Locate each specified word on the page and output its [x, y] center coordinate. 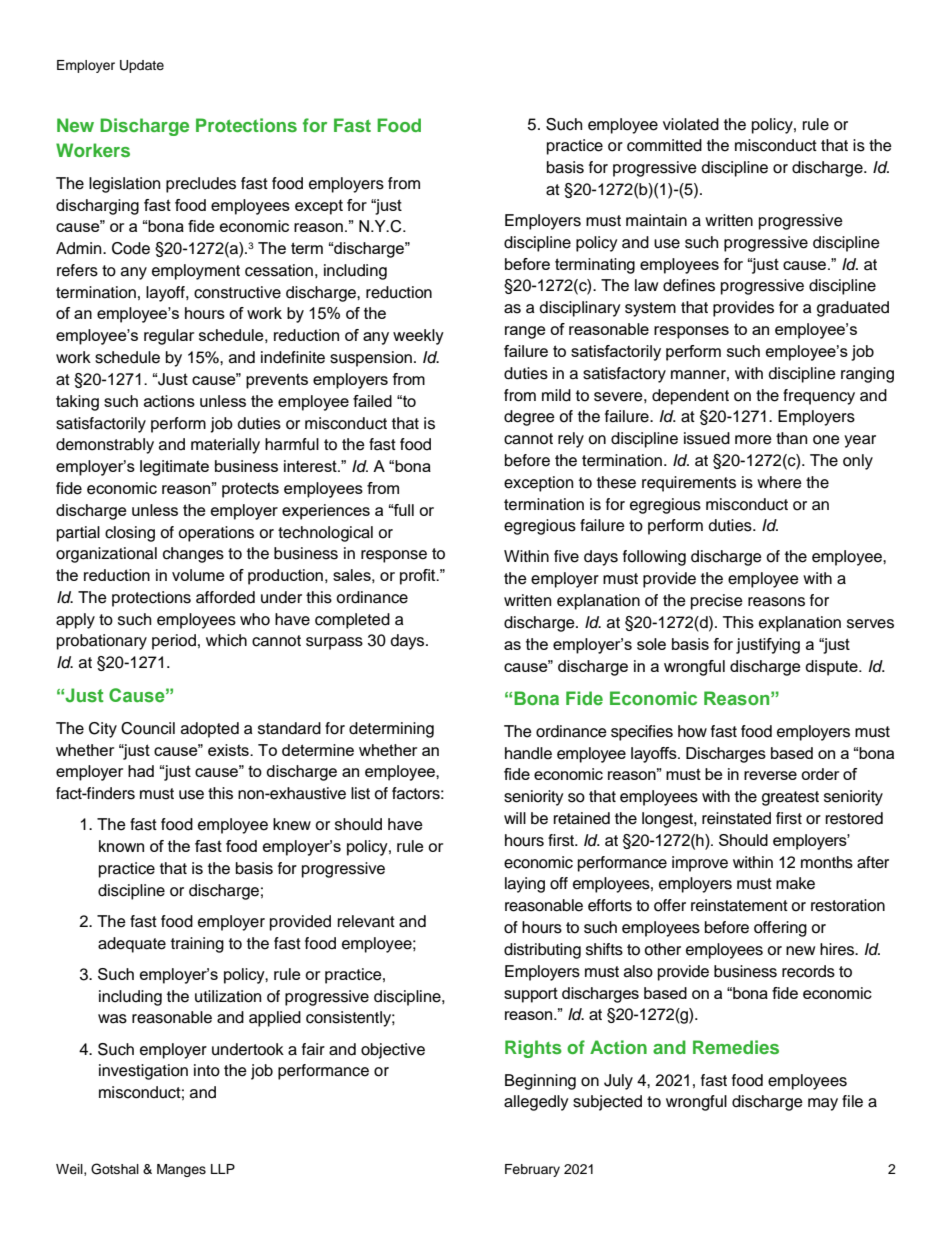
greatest [790, 798]
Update [142, 66]
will [515, 818]
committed [664, 145]
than [791, 438]
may [823, 1104]
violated [691, 124]
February [532, 1170]
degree [529, 418]
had [141, 771]
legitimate [174, 468]
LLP [223, 1169]
